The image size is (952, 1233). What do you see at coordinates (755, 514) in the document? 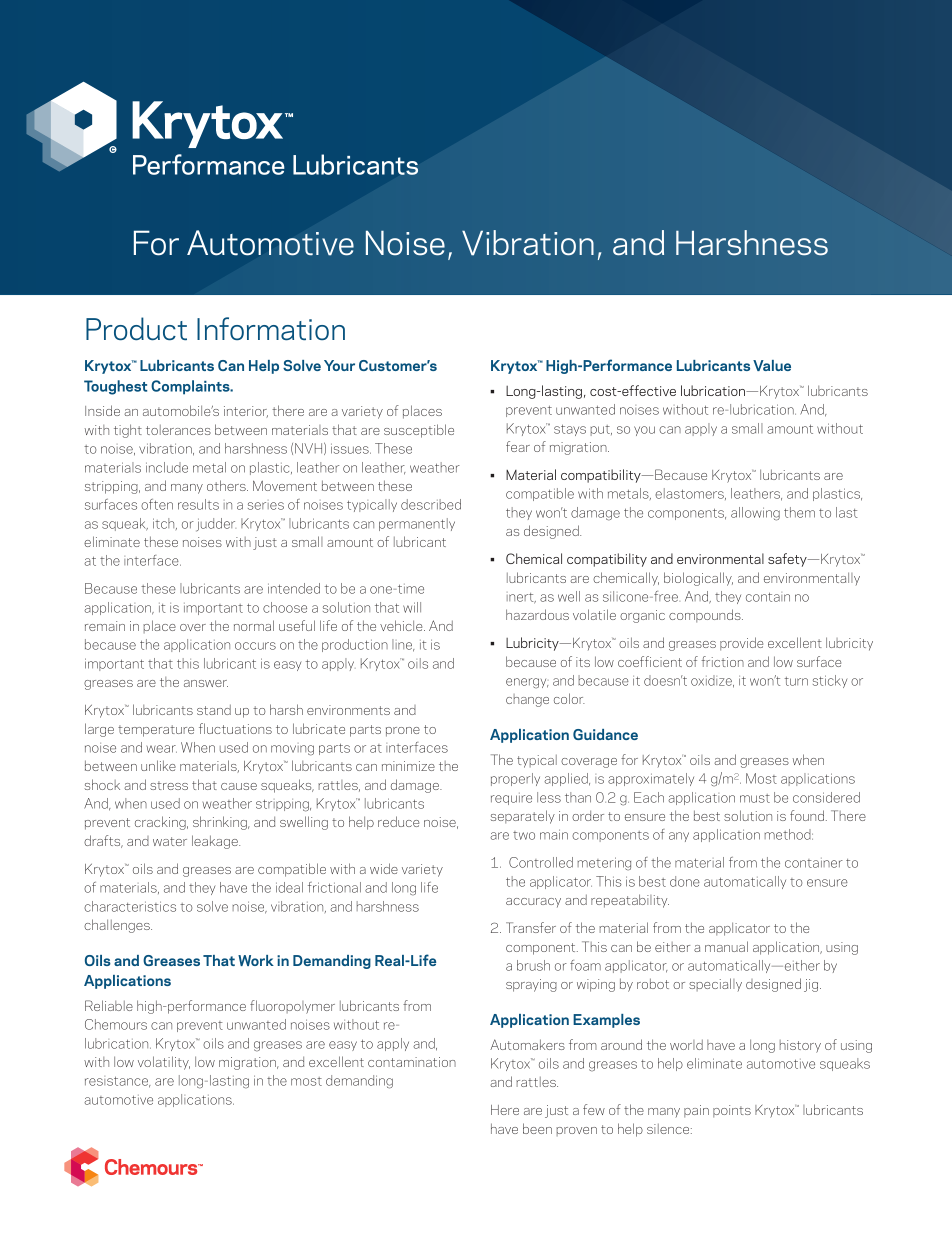
I see `allowing` at bounding box center [755, 514].
